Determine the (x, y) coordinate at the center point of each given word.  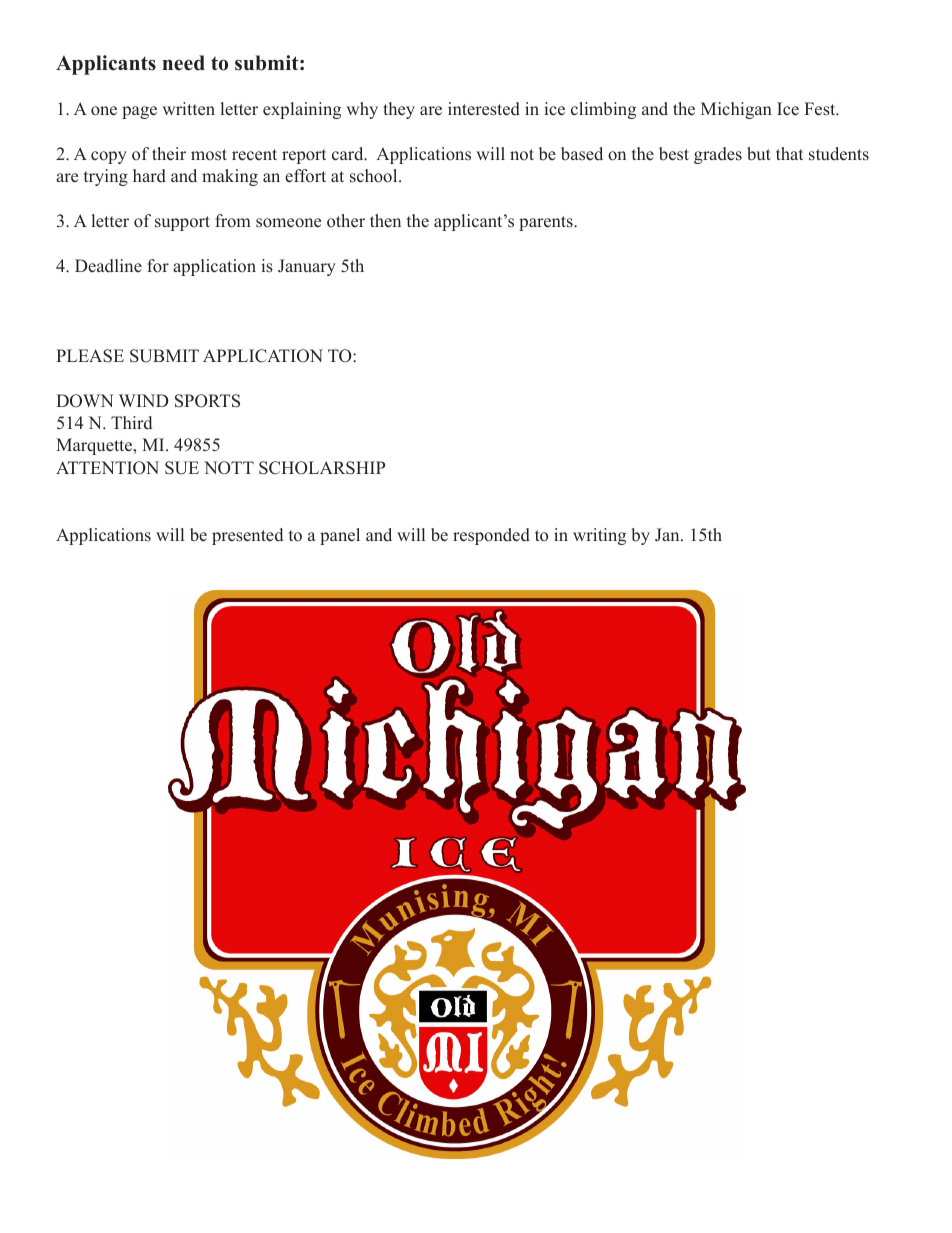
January (307, 267)
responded (491, 536)
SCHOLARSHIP (322, 468)
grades (718, 155)
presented (247, 536)
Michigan (736, 110)
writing (599, 536)
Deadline (108, 266)
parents (547, 223)
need (183, 63)
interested (484, 109)
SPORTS (207, 401)
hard (149, 176)
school (375, 176)
